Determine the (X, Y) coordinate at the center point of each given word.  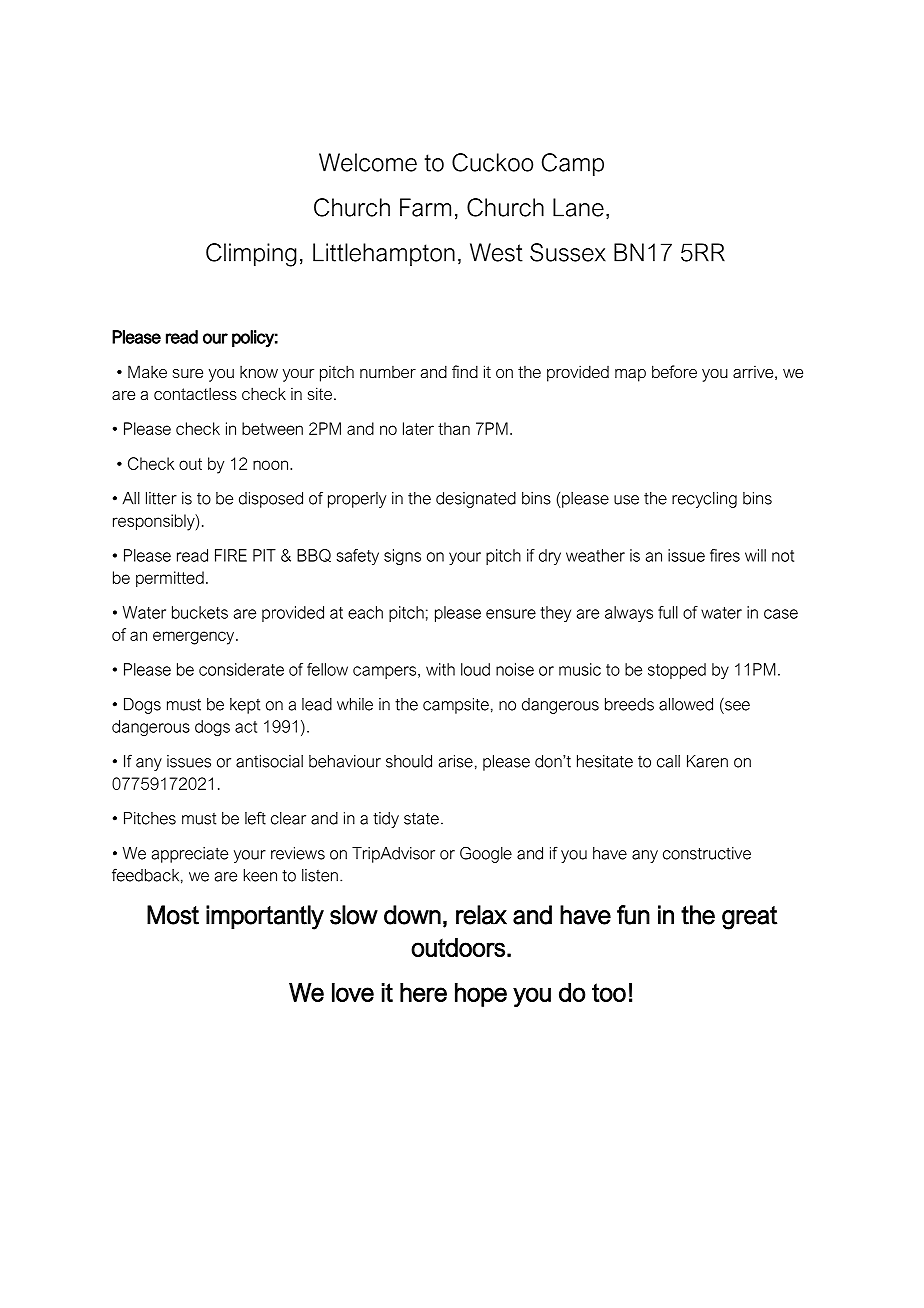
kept (245, 706)
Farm (425, 207)
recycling (704, 500)
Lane (578, 207)
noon (270, 465)
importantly (265, 917)
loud (475, 669)
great (749, 918)
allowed (686, 704)
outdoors (458, 947)
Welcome (368, 162)
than (454, 428)
